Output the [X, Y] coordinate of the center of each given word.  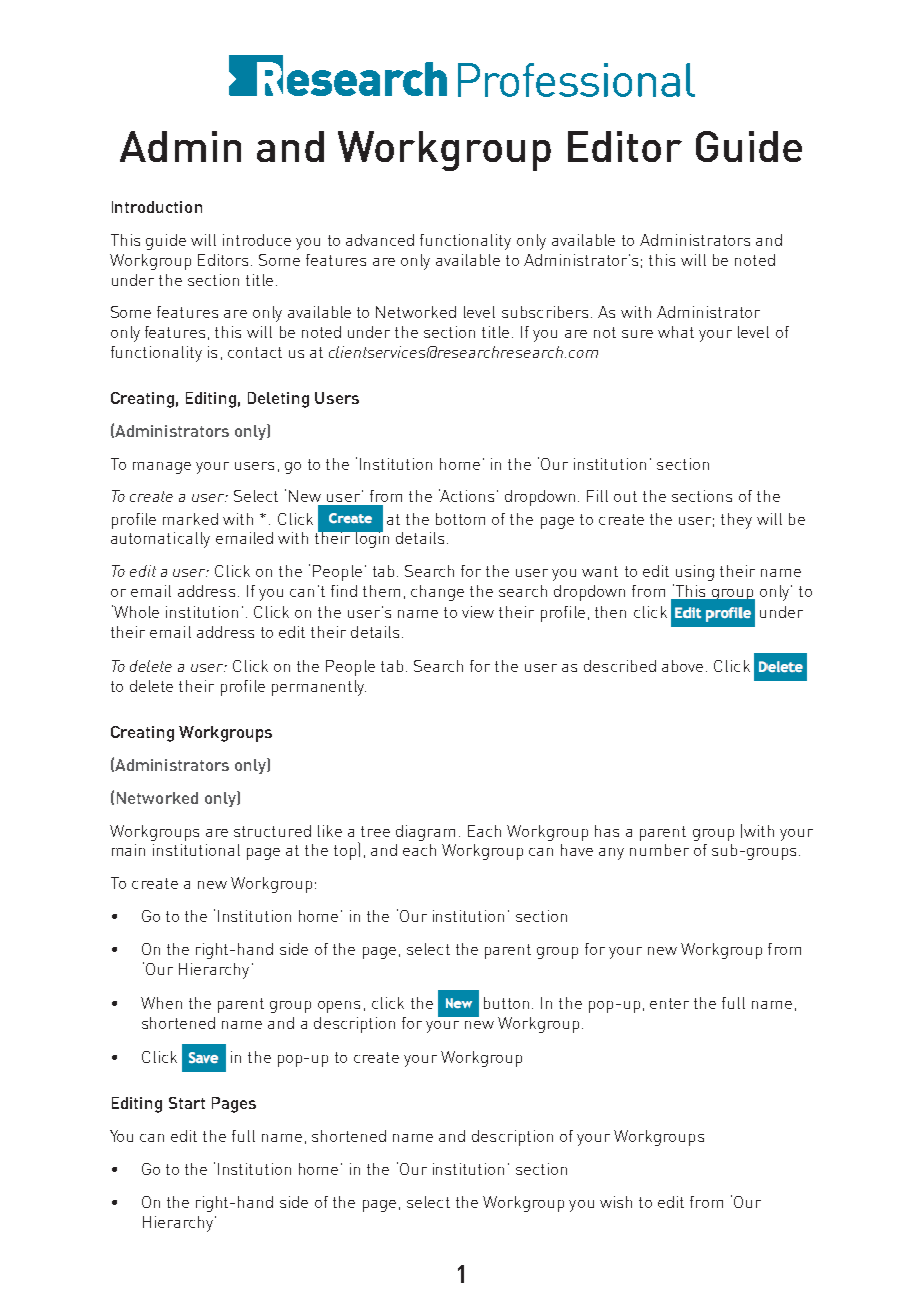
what [676, 332]
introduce [257, 240]
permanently [319, 688]
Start [187, 1103]
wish [616, 1202]
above [682, 666]
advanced [380, 240]
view [478, 612]
